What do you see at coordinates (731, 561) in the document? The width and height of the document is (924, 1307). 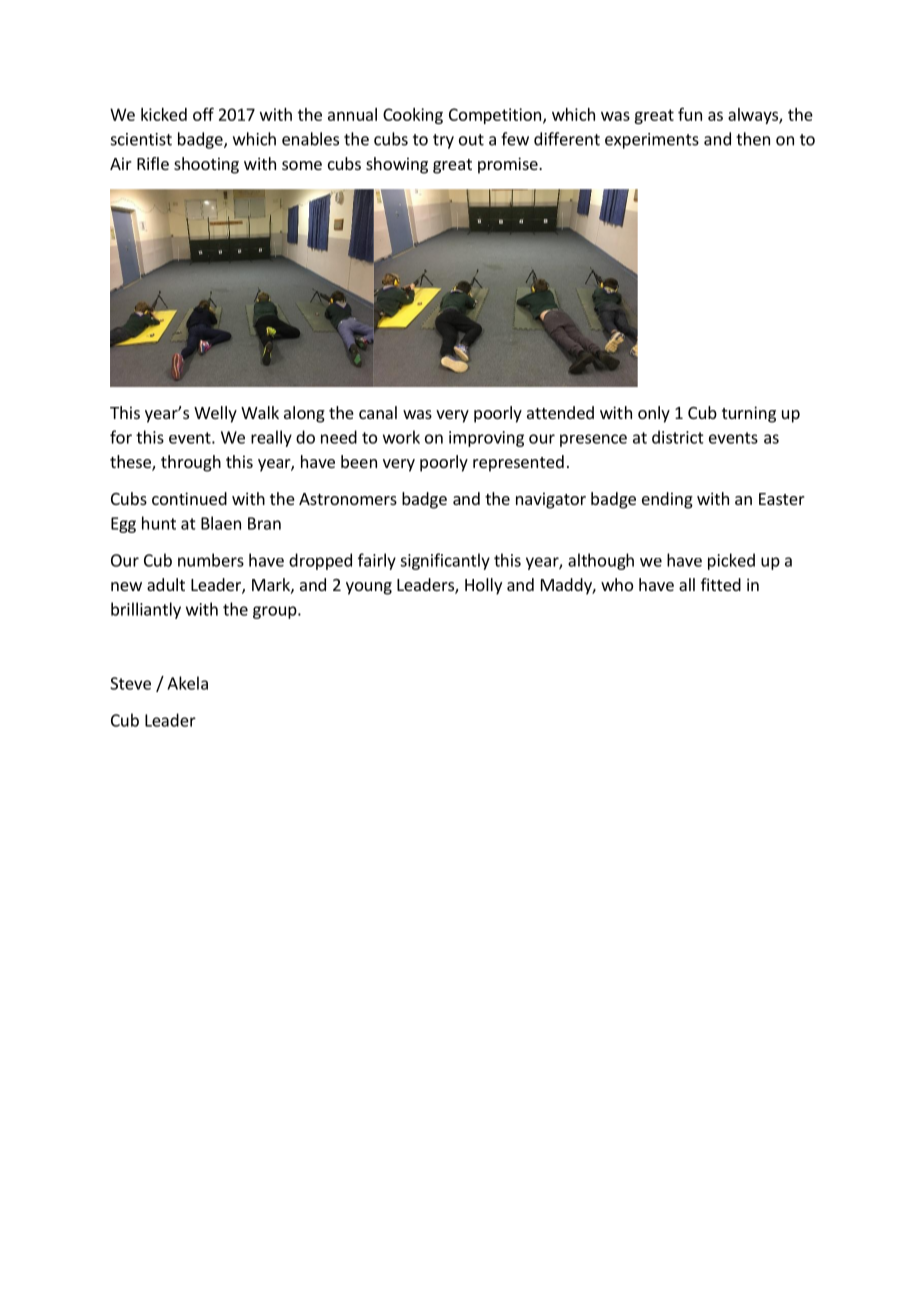 I see `picked` at bounding box center [731, 561].
